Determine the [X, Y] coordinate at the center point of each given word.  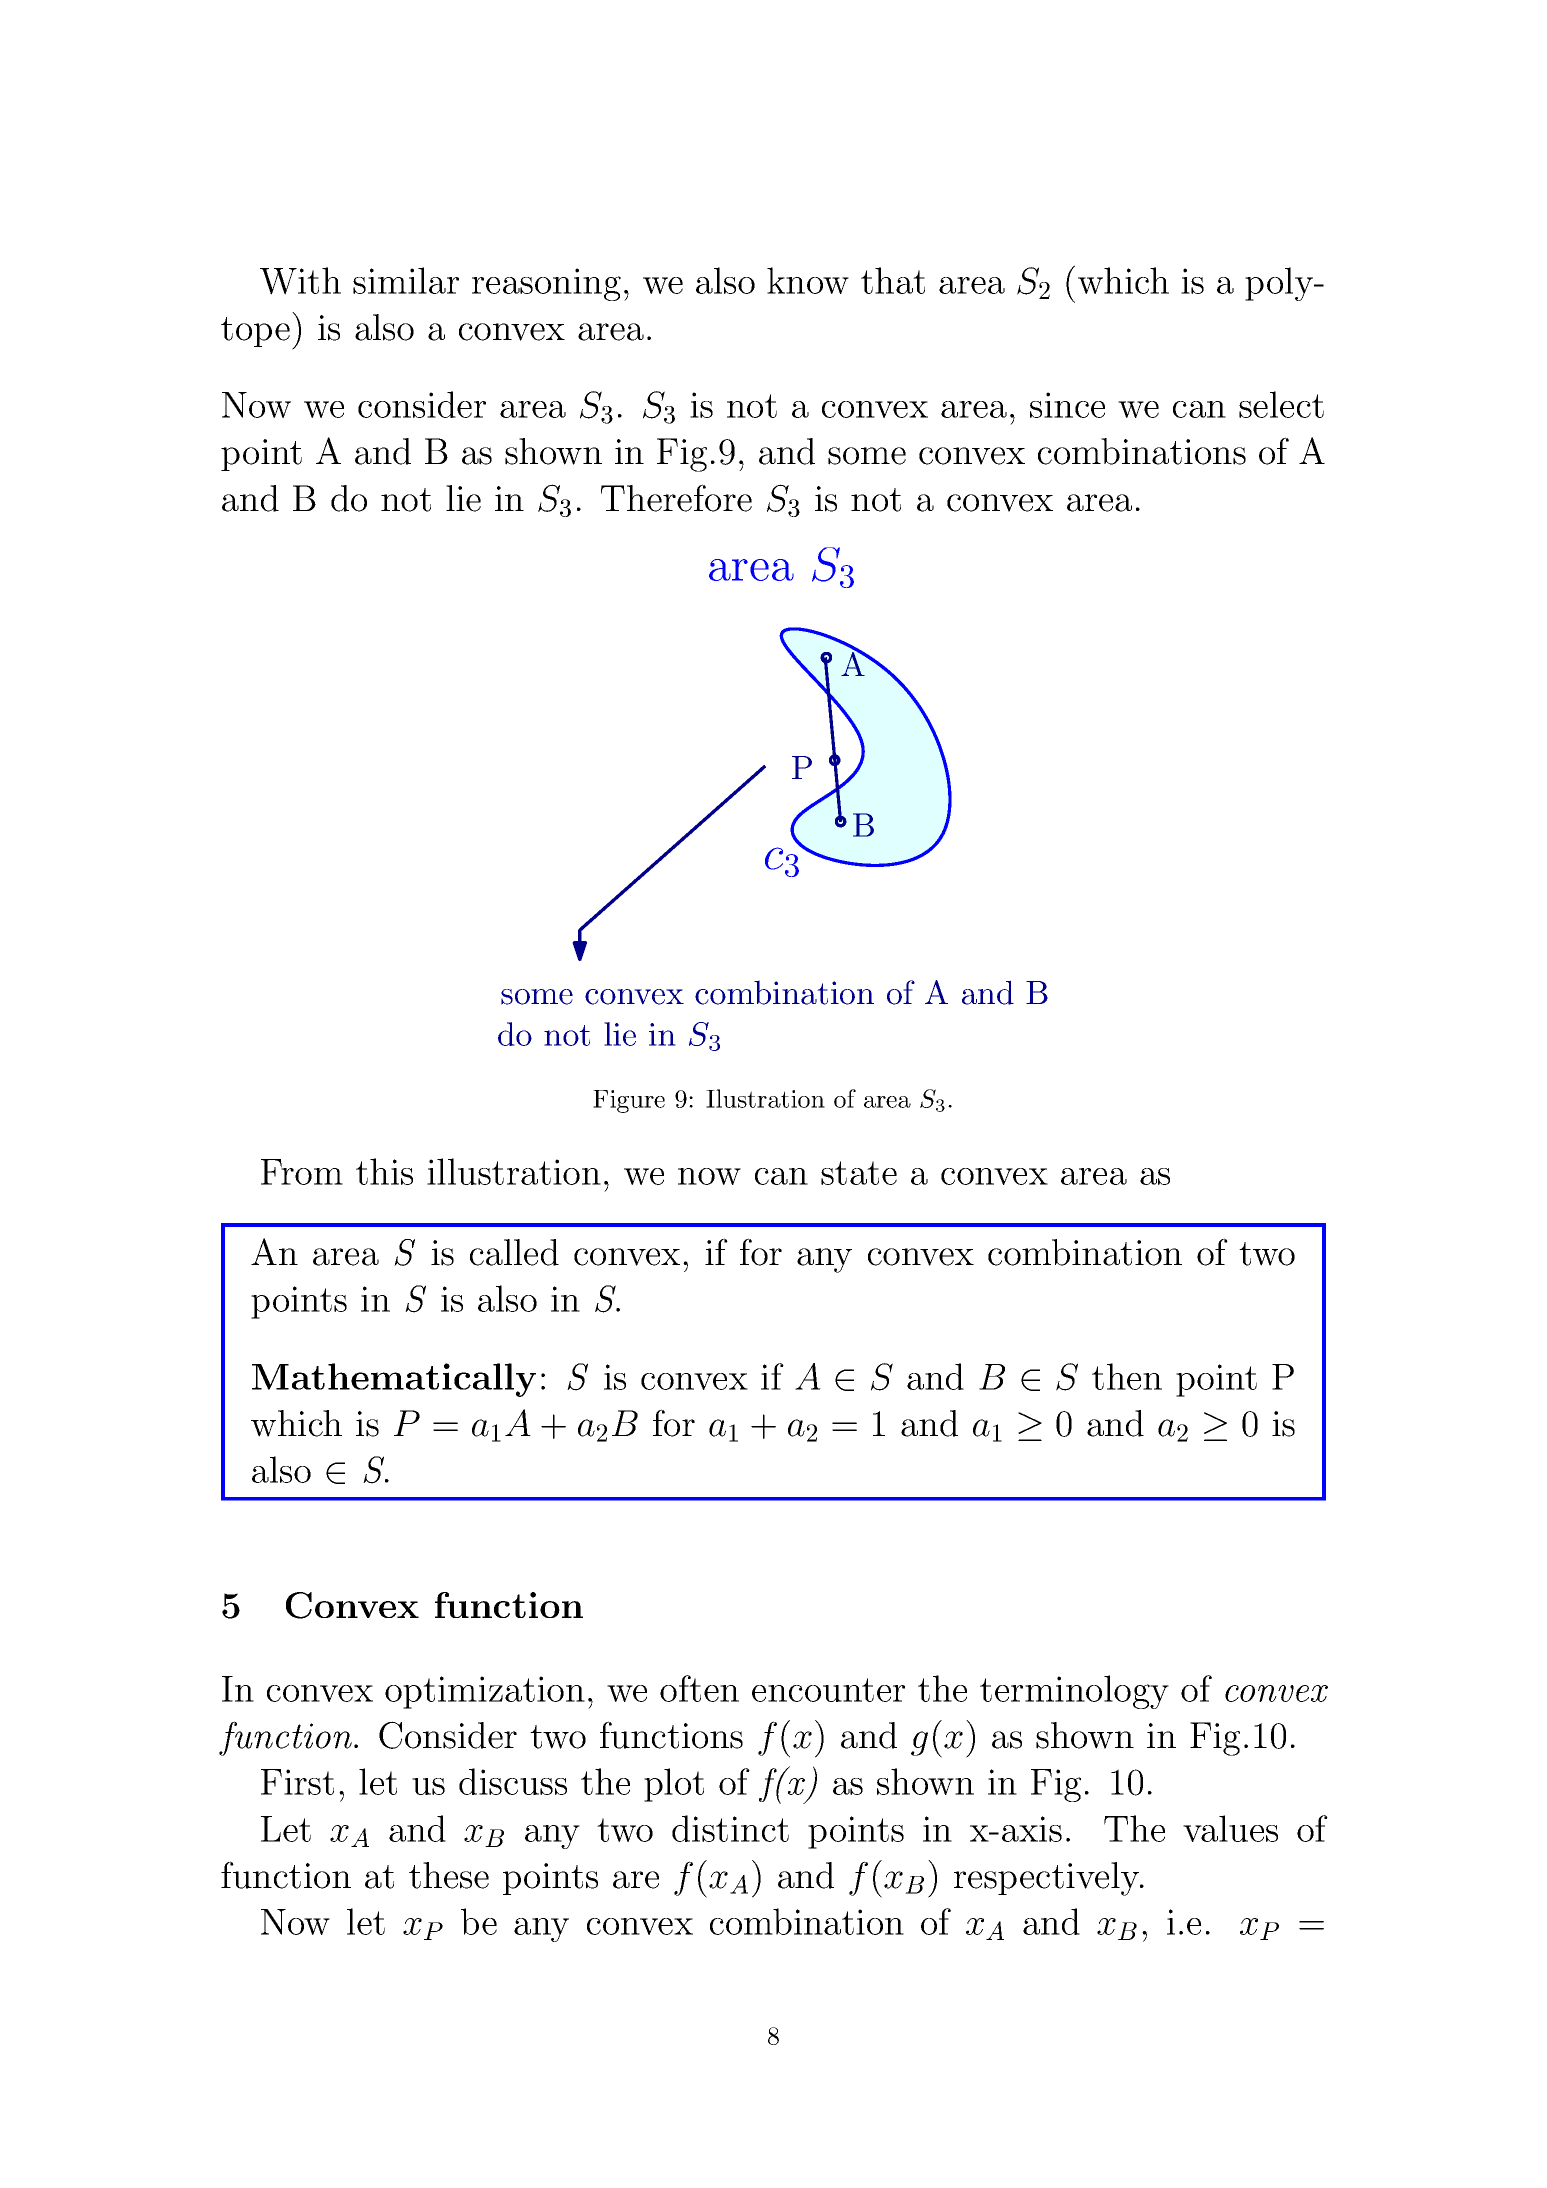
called [514, 1252]
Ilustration [765, 1098]
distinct [730, 1828]
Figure [629, 1101]
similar [406, 280]
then [1127, 1376]
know [808, 280]
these [449, 1875]
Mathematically [394, 1380]
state [859, 1173]
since [1067, 405]
